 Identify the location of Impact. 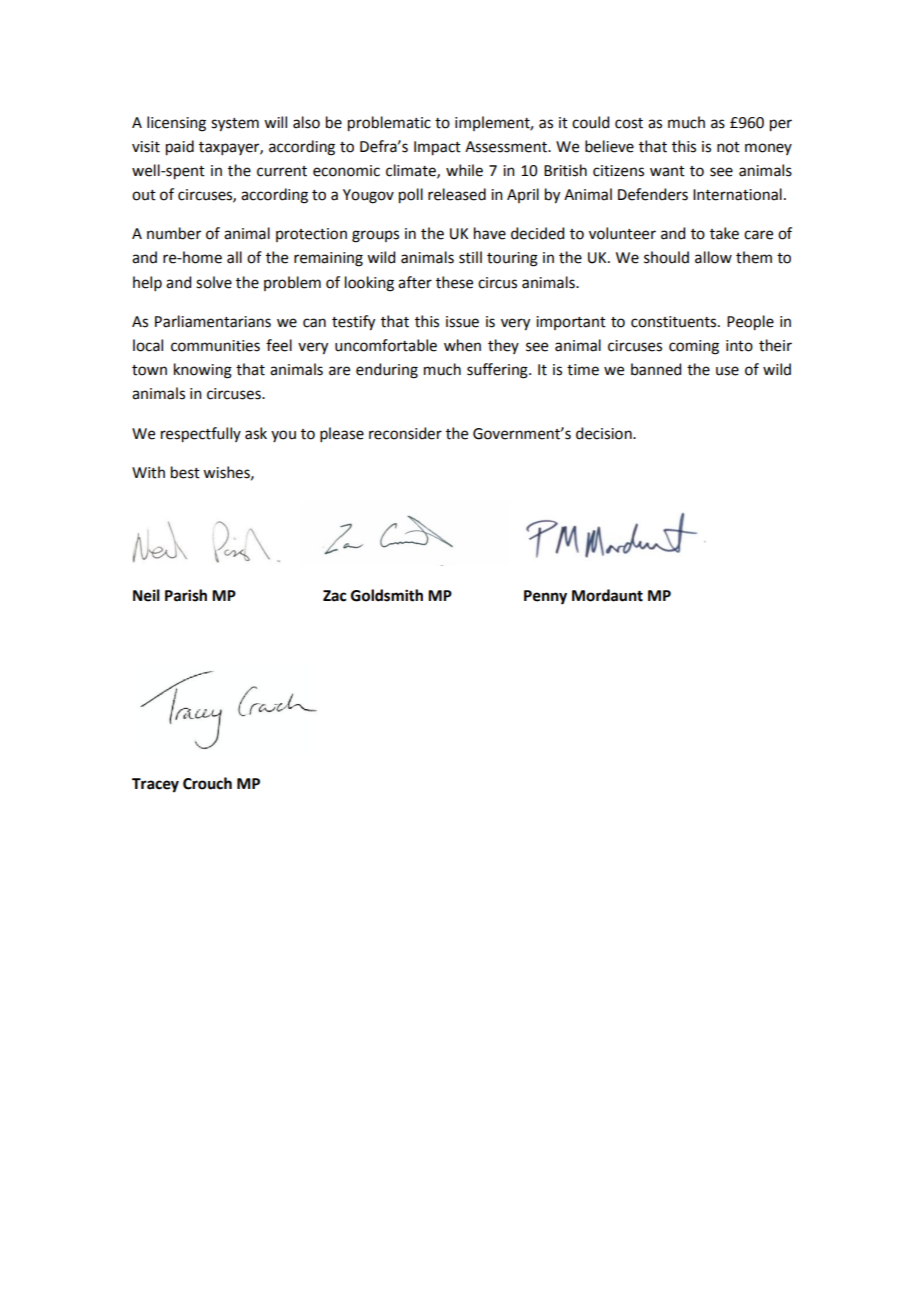
(437, 148).
